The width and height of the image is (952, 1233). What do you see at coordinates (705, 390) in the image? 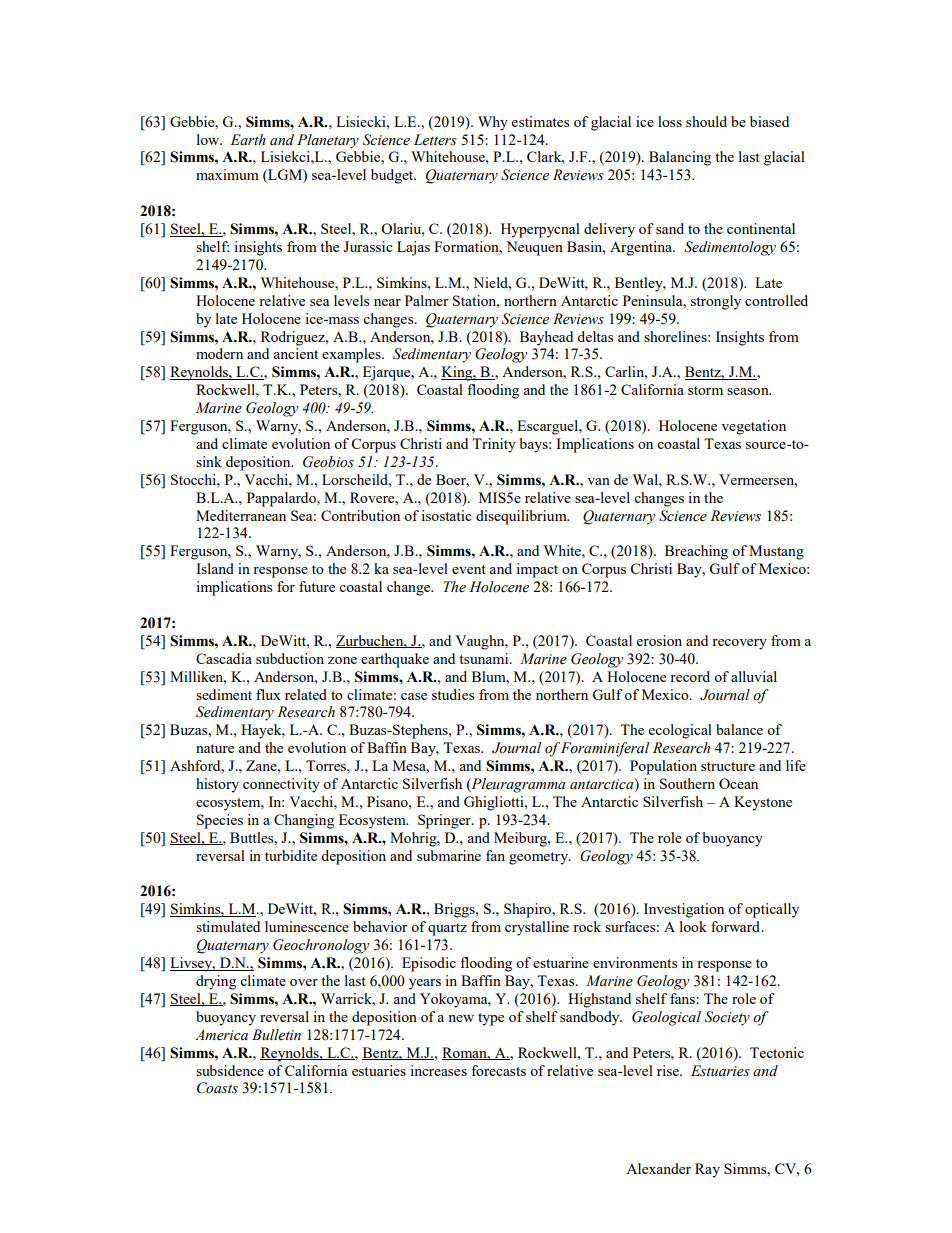
I see `storm` at bounding box center [705, 390].
